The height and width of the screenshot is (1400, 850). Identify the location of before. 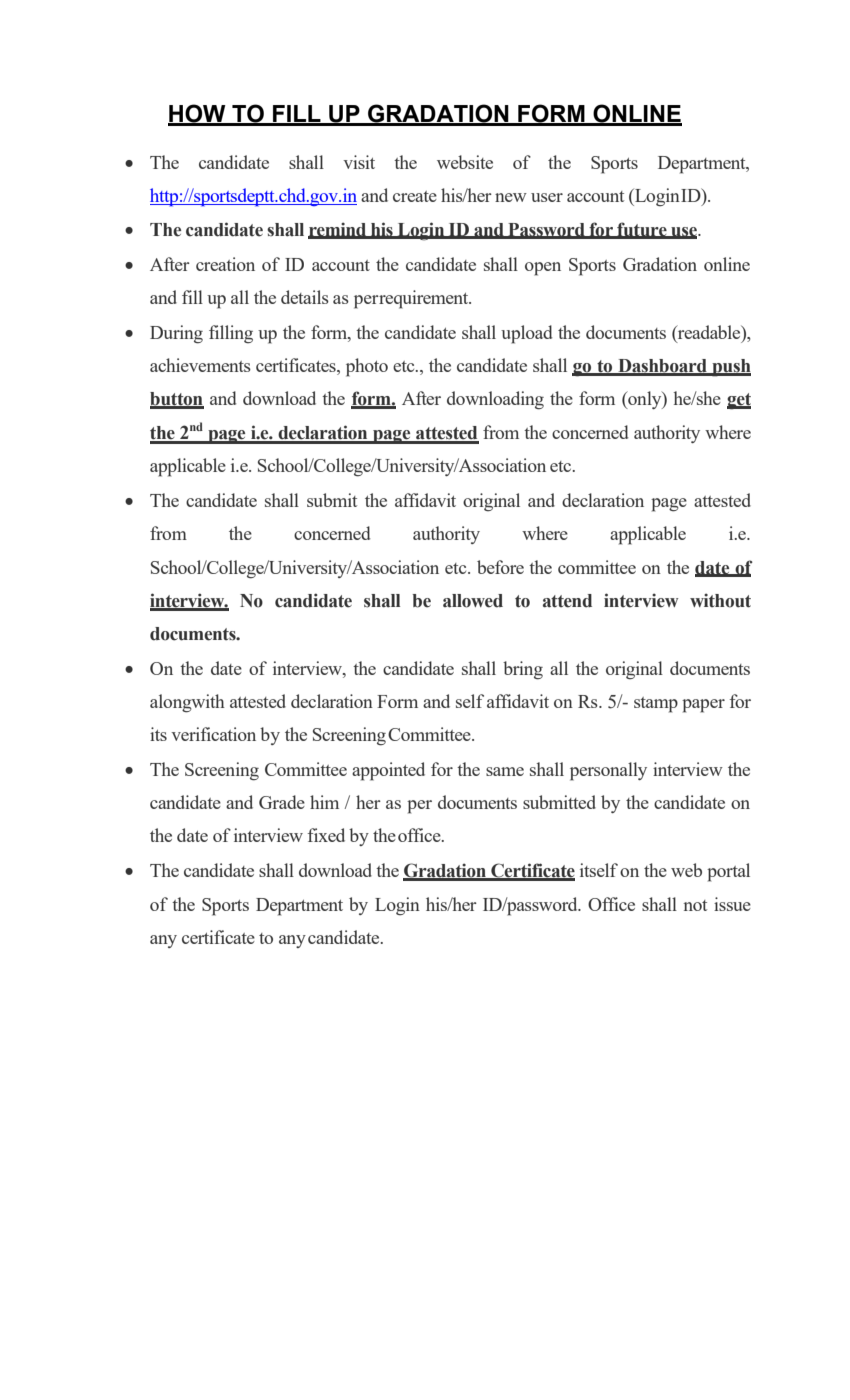
(500, 567).
